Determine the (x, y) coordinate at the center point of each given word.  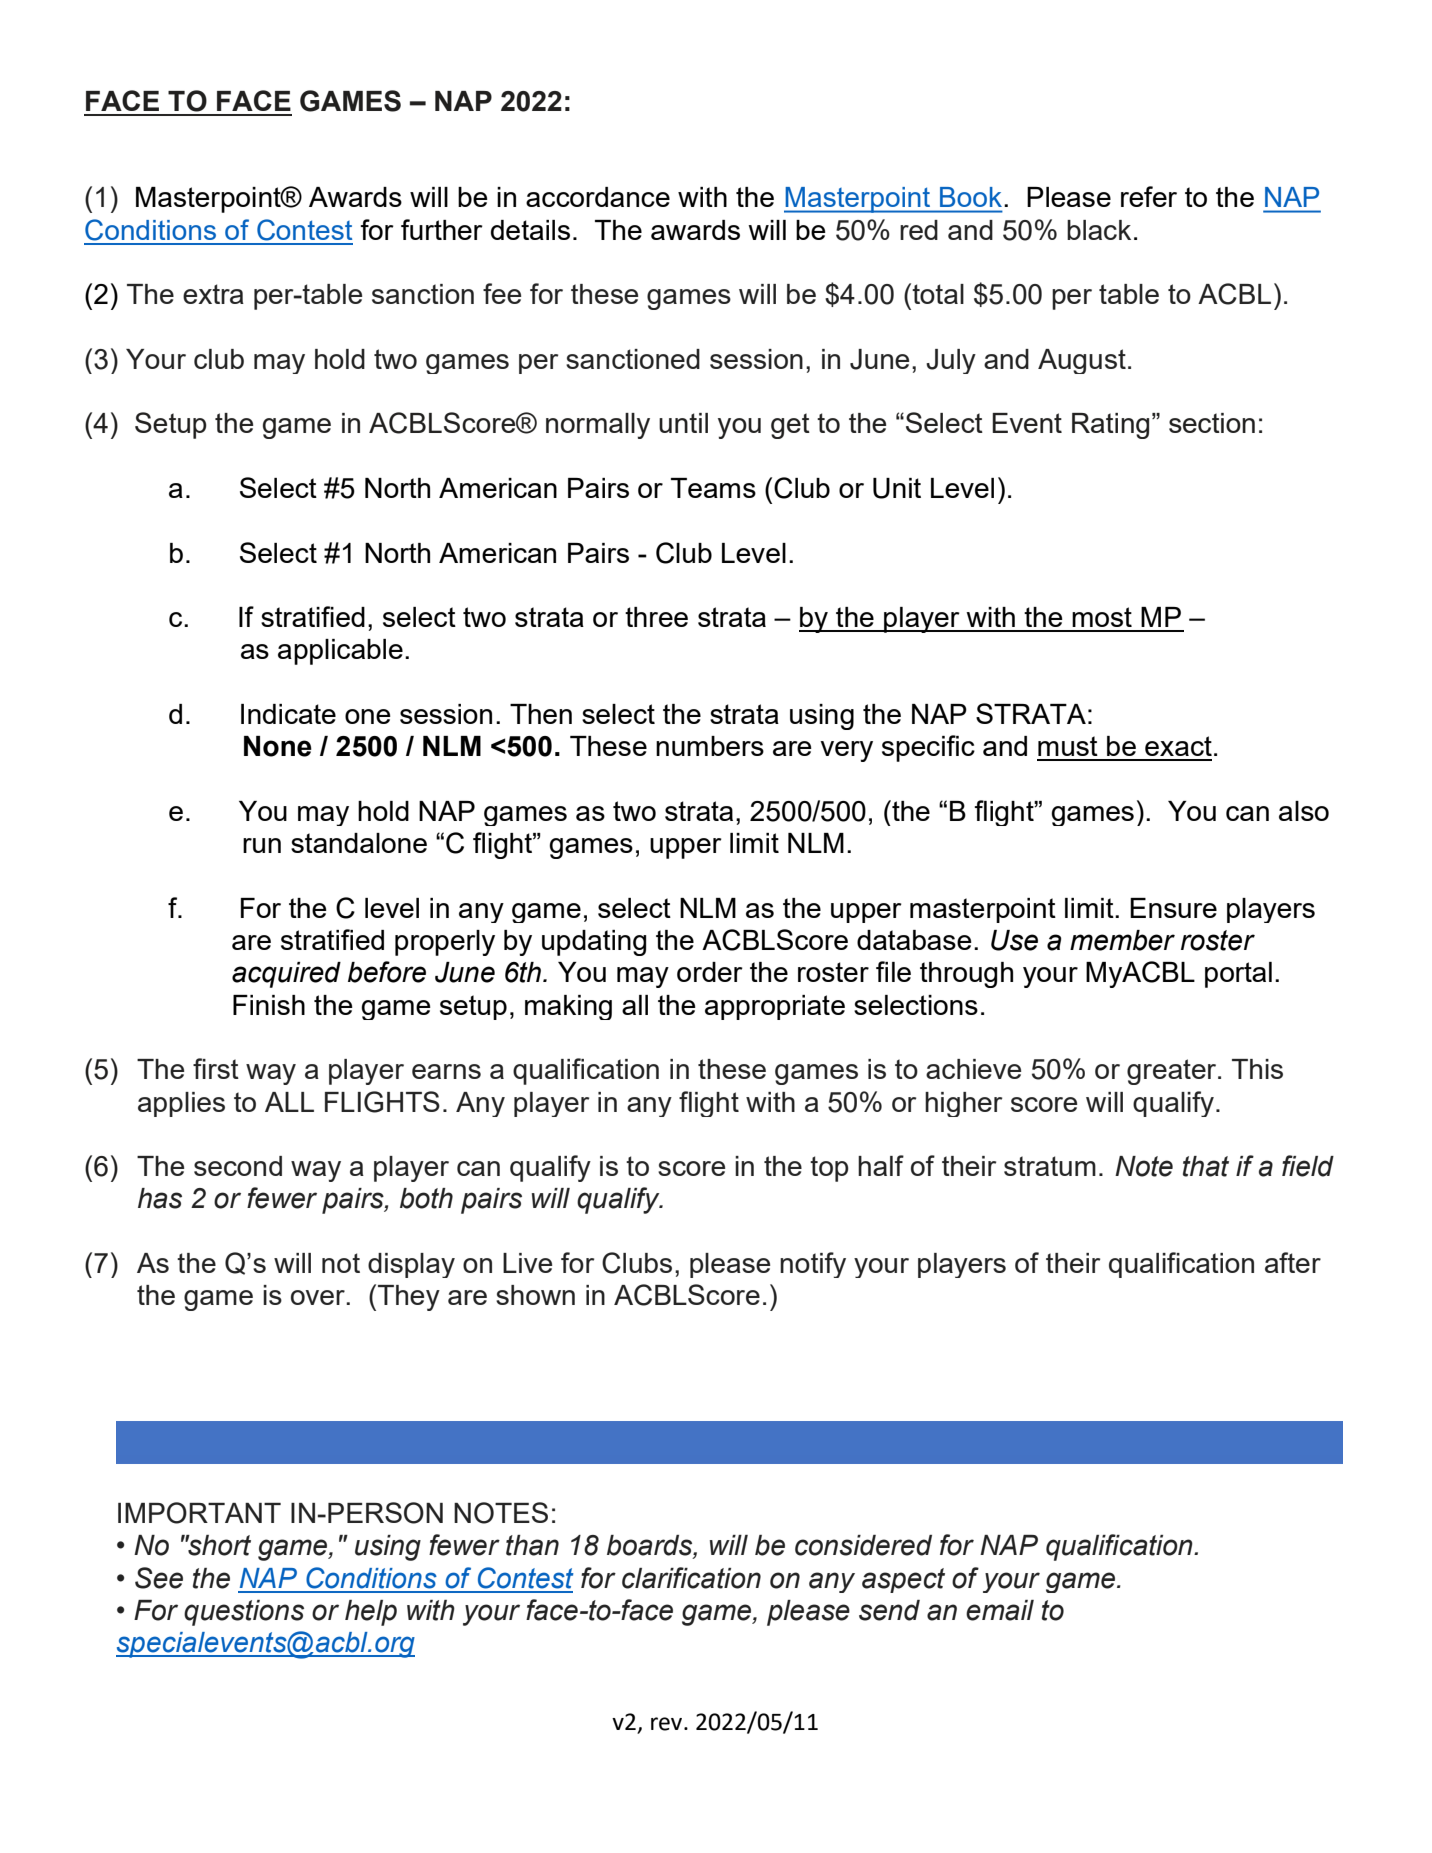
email (1000, 1610)
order (710, 972)
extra (213, 294)
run (262, 845)
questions (244, 1613)
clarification (691, 1578)
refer (1149, 196)
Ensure (1173, 908)
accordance (598, 197)
